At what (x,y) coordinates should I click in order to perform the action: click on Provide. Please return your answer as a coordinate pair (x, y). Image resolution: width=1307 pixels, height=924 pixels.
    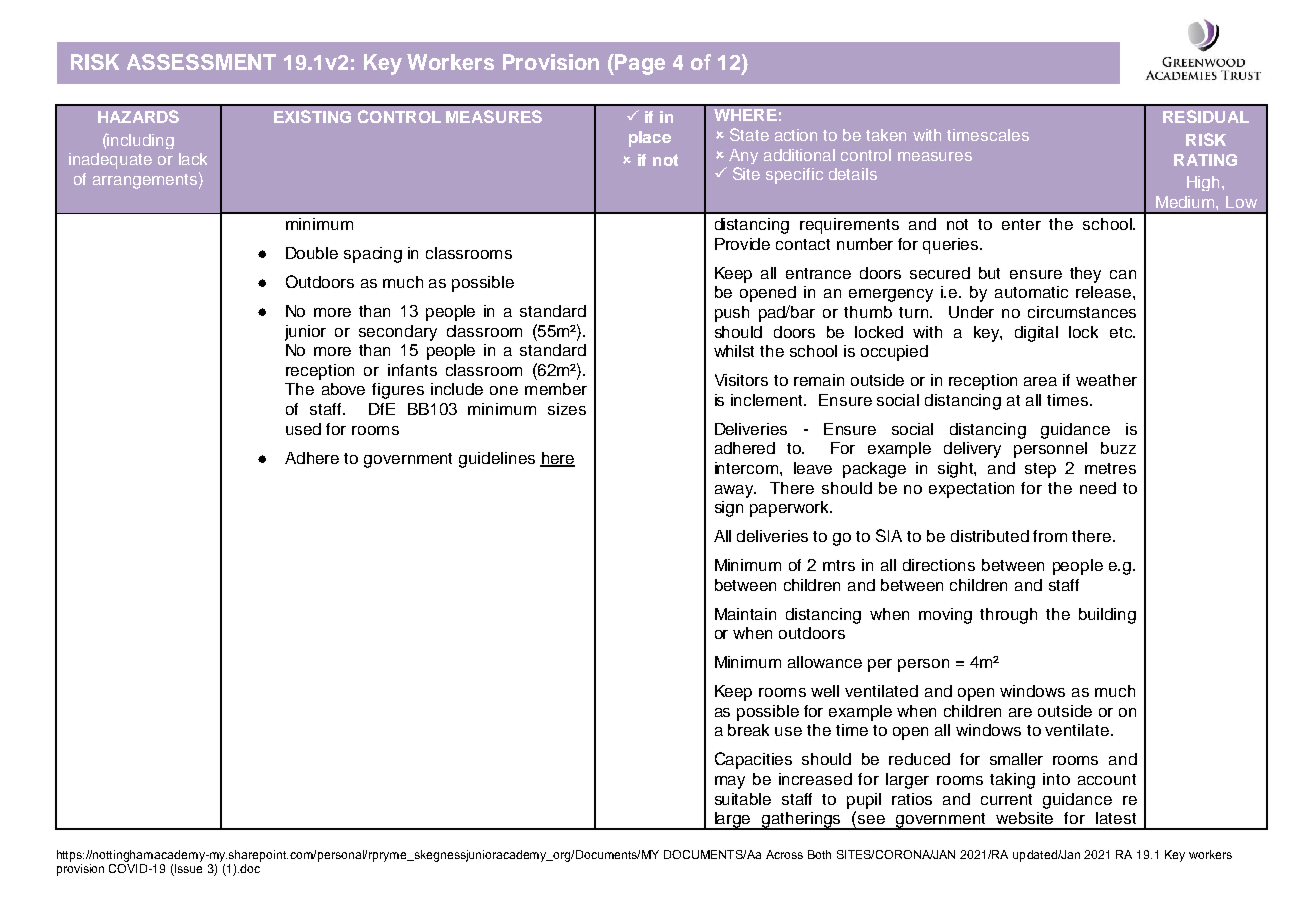
    Looking at the image, I should click on (742, 244).
